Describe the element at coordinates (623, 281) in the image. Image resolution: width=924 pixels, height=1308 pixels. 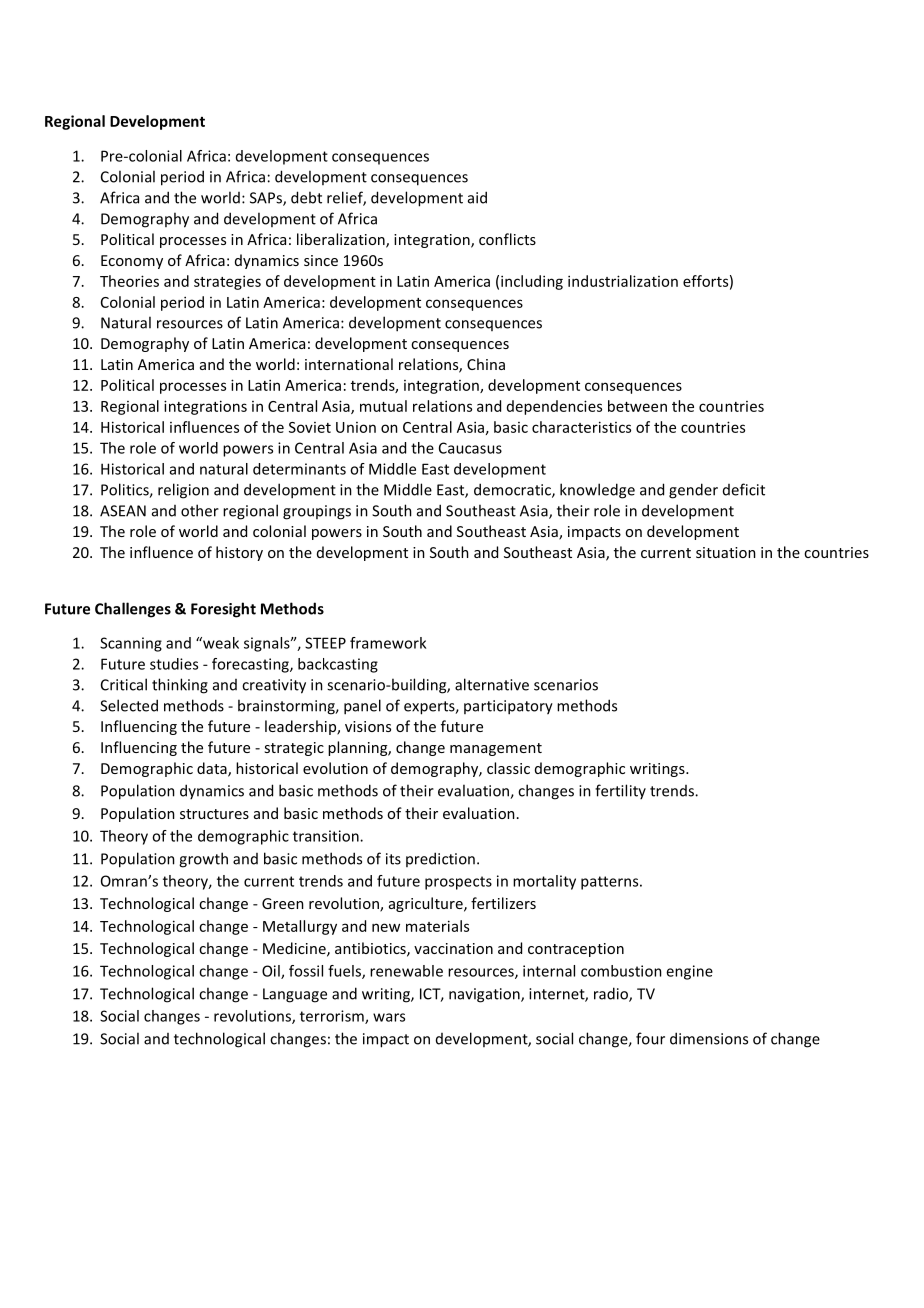
I see `industrialization` at that location.
